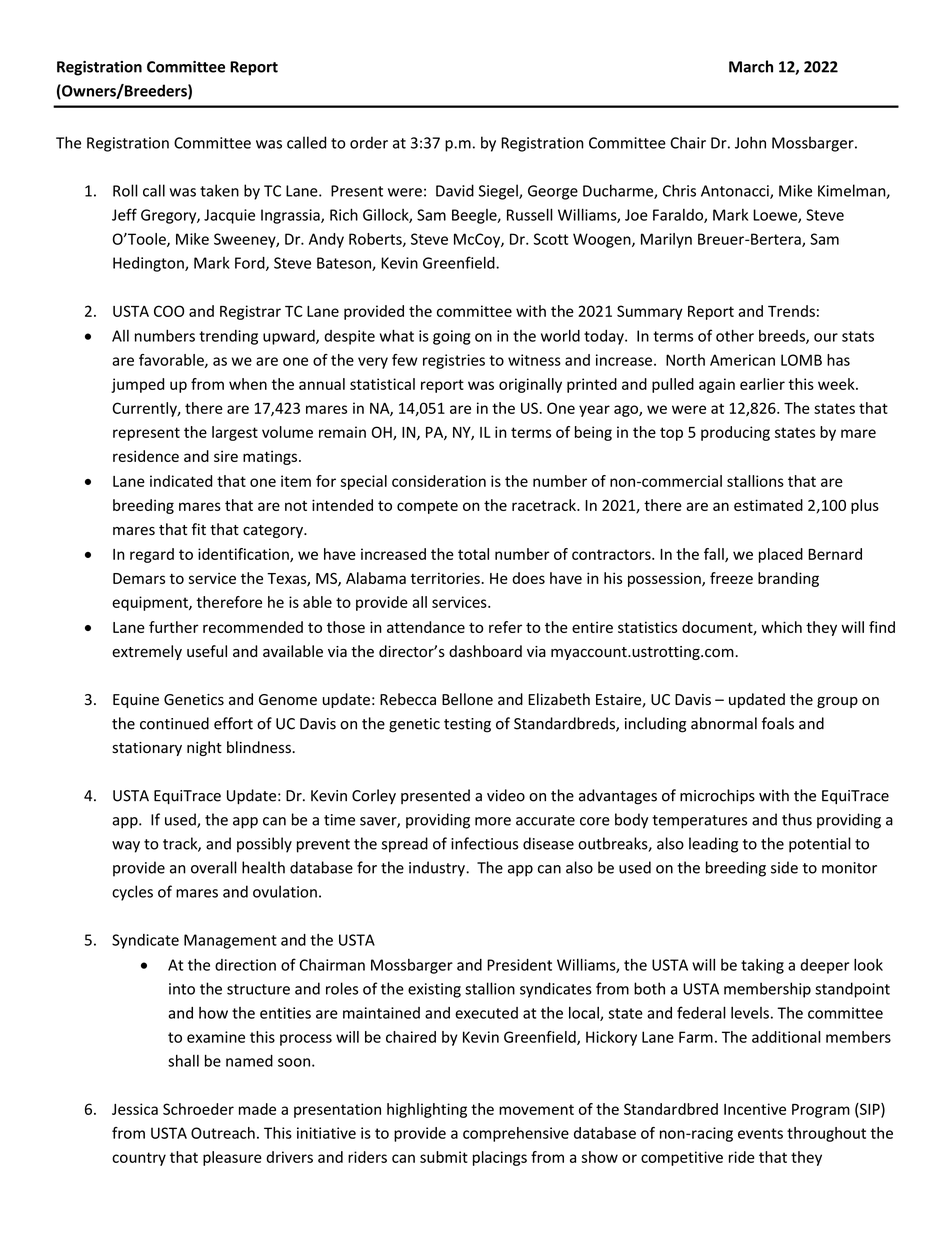 Image resolution: width=952 pixels, height=1233 pixels. What do you see at coordinates (223, 1133) in the document?
I see `Outreach` at bounding box center [223, 1133].
